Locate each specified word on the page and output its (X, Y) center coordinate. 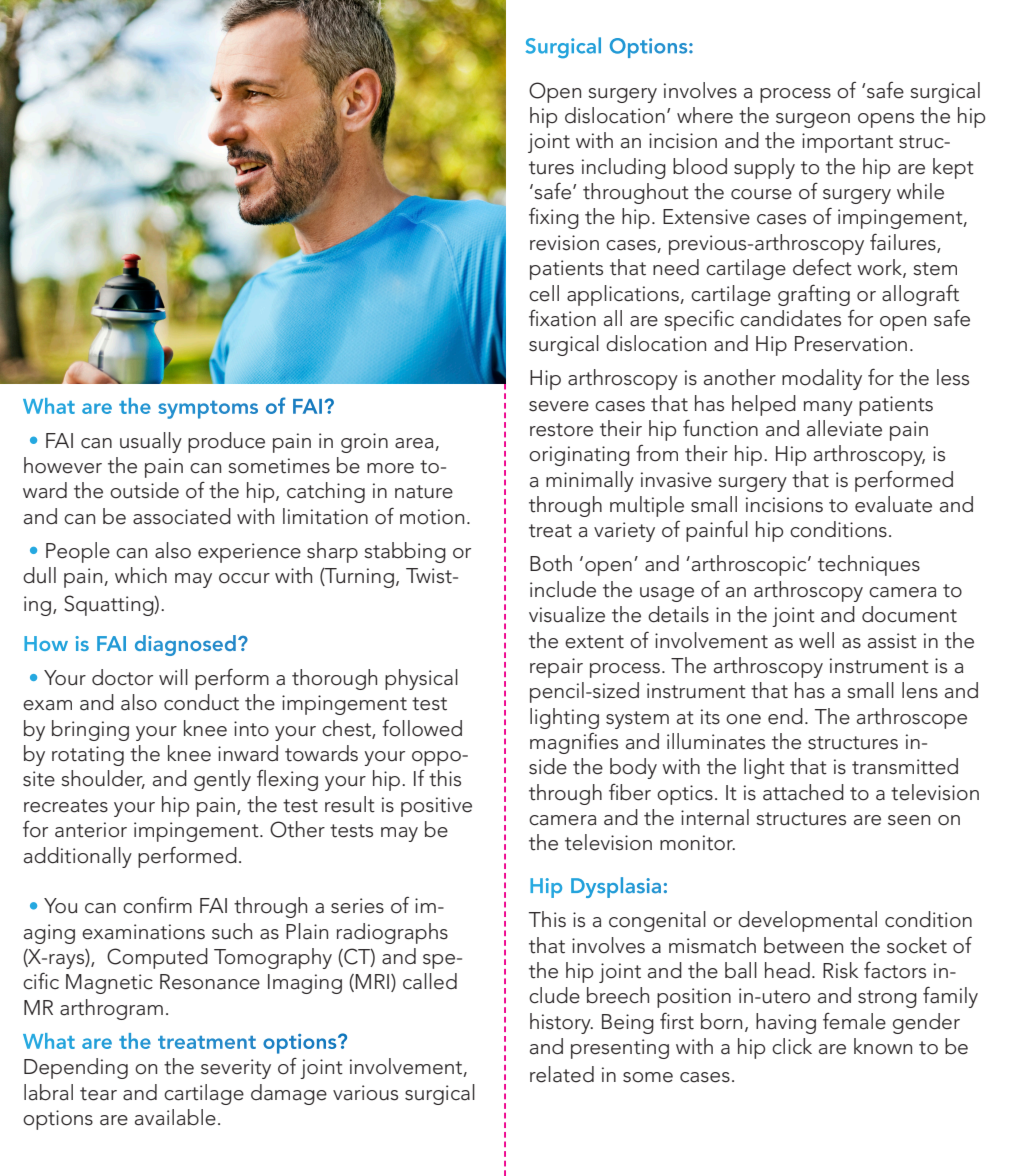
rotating (88, 756)
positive (436, 807)
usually (151, 442)
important (847, 143)
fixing (554, 218)
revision (564, 243)
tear (98, 1094)
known (883, 1046)
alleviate (844, 428)
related (562, 1074)
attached (803, 792)
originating (579, 456)
